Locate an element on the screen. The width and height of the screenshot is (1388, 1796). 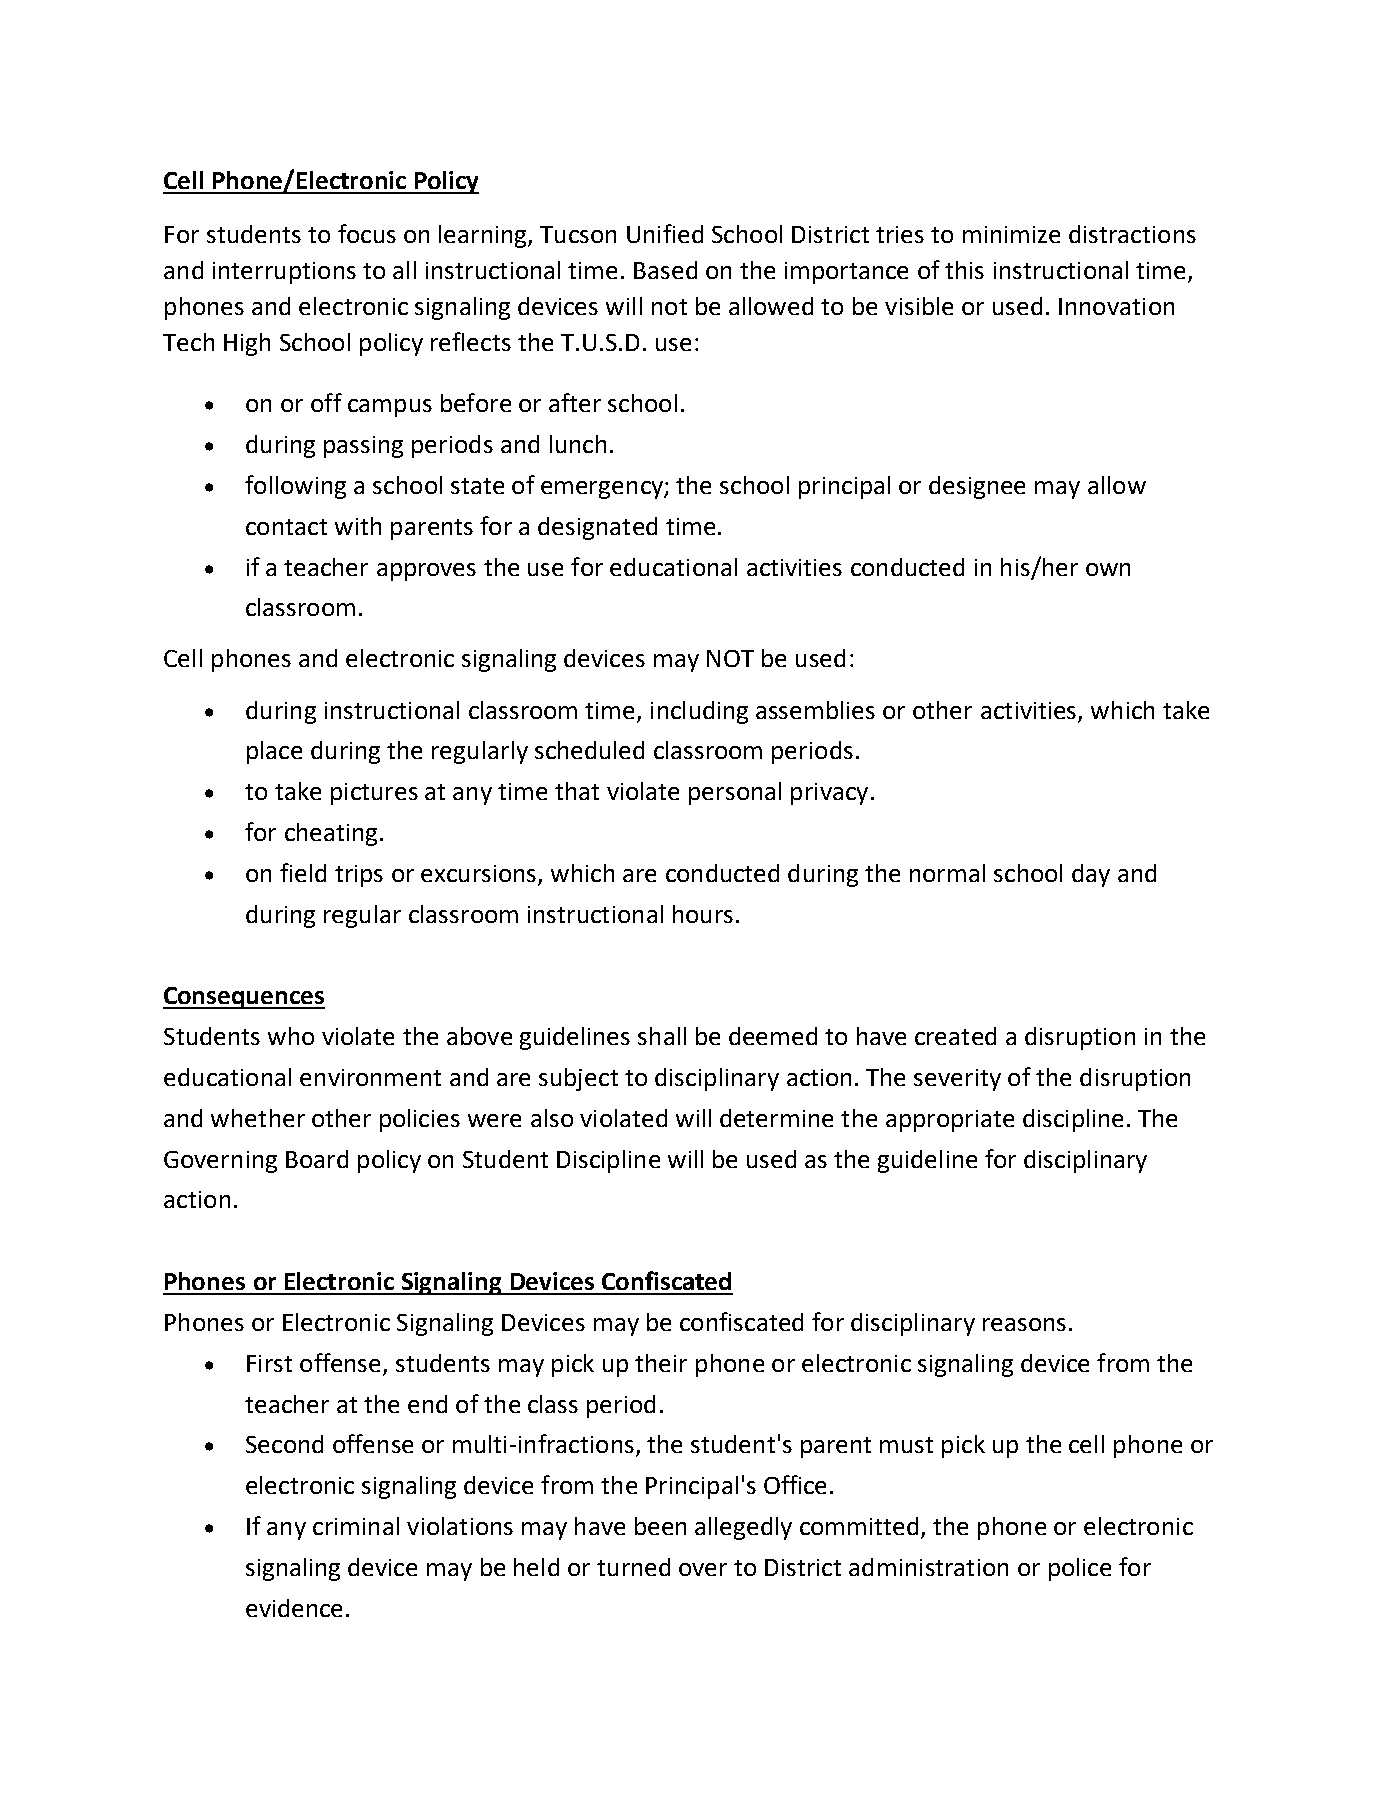
this is located at coordinates (964, 270).
